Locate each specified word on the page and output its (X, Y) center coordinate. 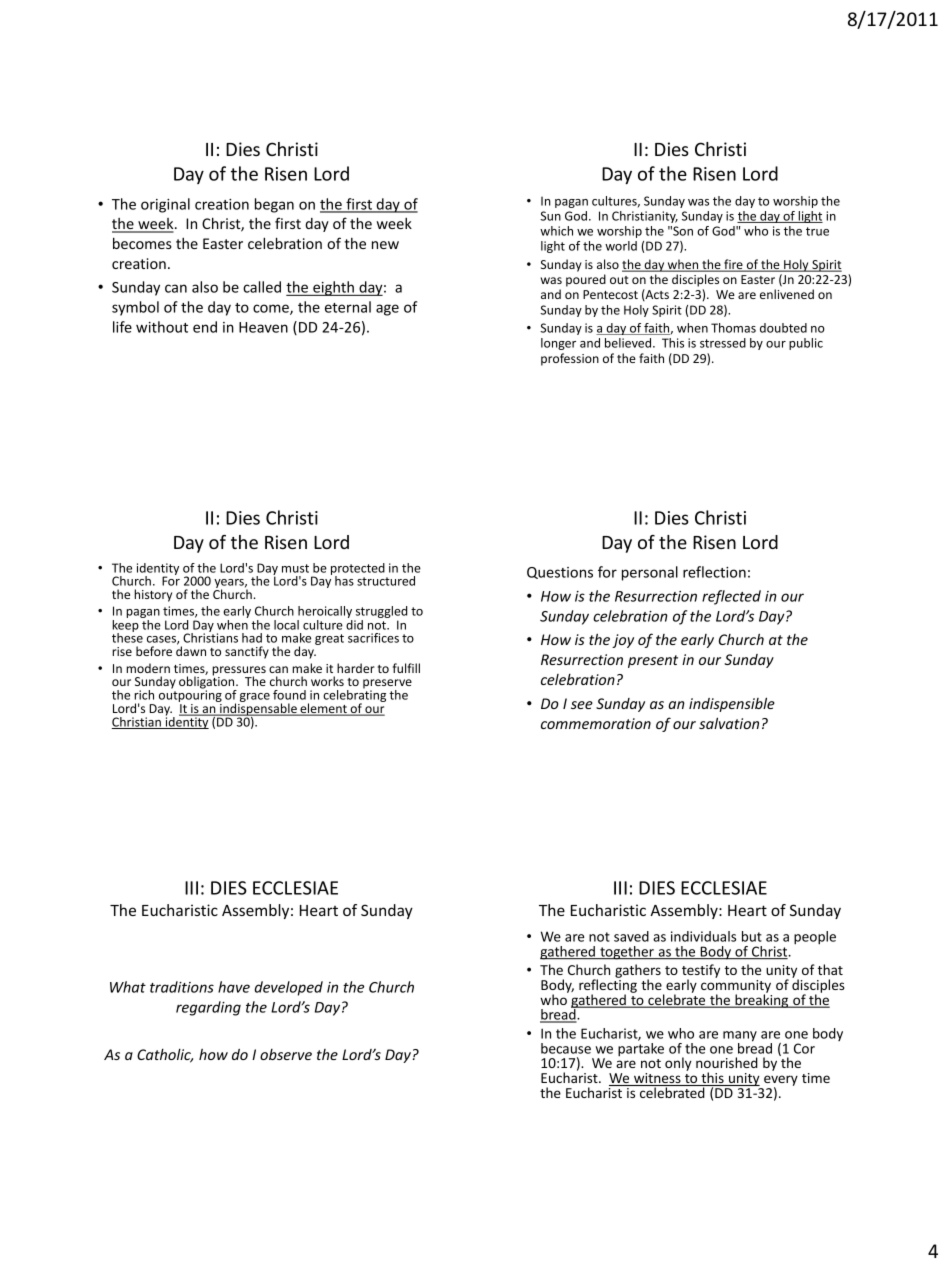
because (566, 1048)
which (556, 231)
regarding (208, 1008)
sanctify (247, 652)
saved (631, 936)
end (205, 327)
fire (733, 265)
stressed (723, 343)
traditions (182, 987)
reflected (731, 597)
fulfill (406, 668)
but (752, 936)
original (165, 205)
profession (570, 359)
